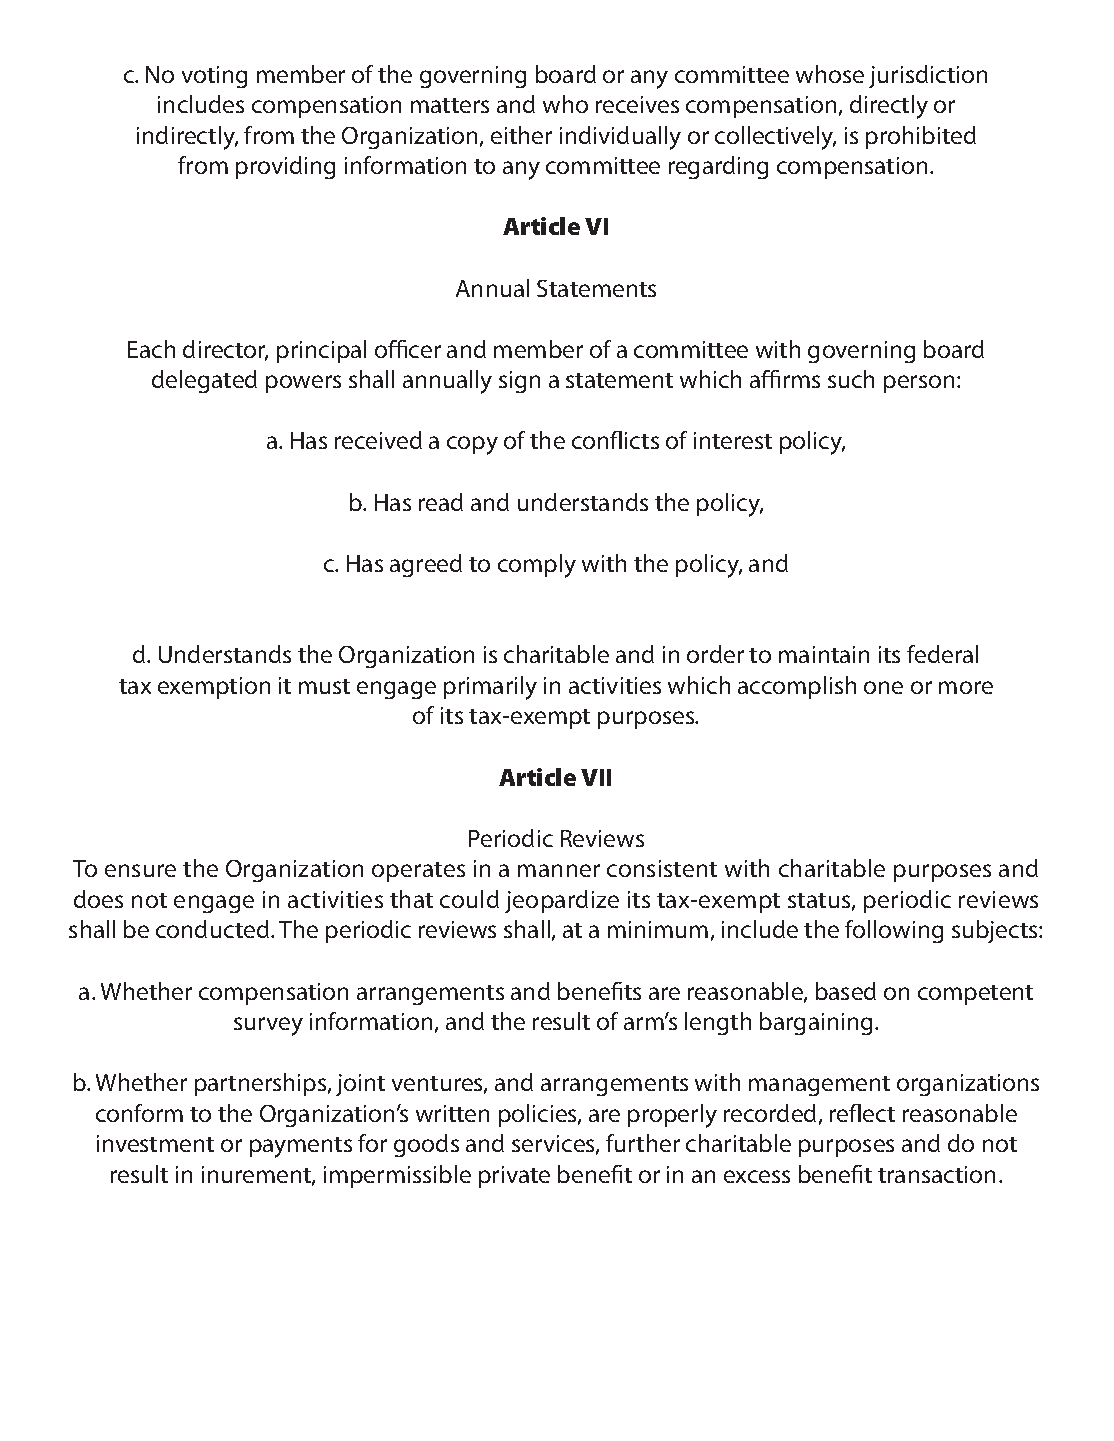 This screenshot has width=1114, height=1441. I want to click on prohibited, so click(921, 137).
